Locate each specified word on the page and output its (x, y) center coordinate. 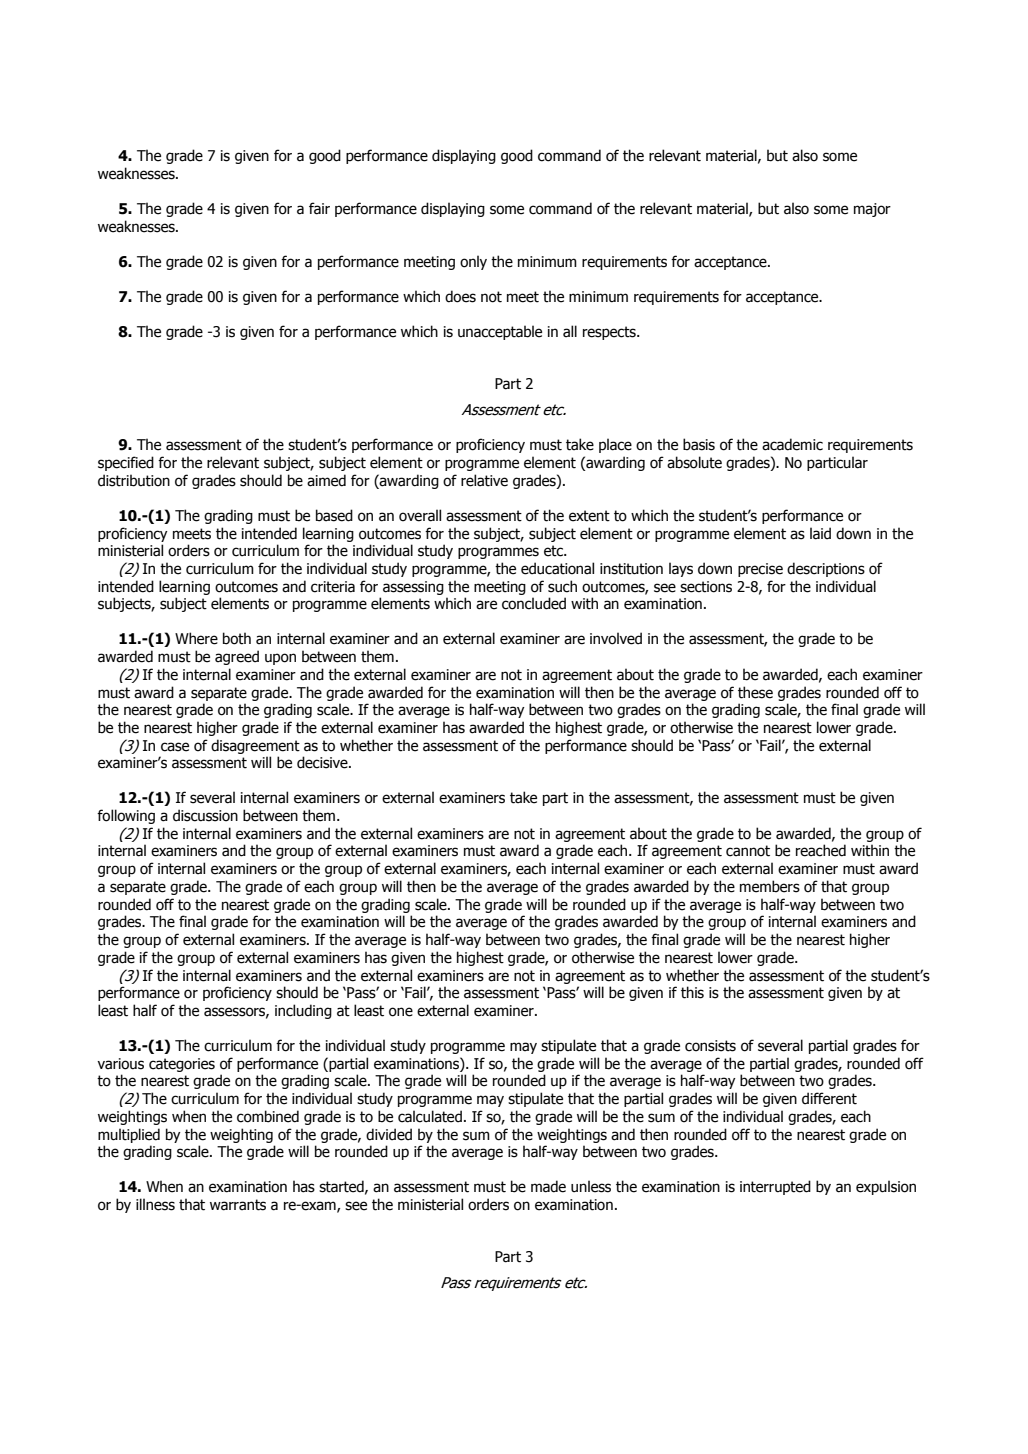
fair (319, 208)
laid (820, 533)
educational (557, 568)
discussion (205, 815)
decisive (323, 762)
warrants (238, 1205)
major (872, 210)
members (770, 886)
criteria (333, 587)
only (473, 262)
